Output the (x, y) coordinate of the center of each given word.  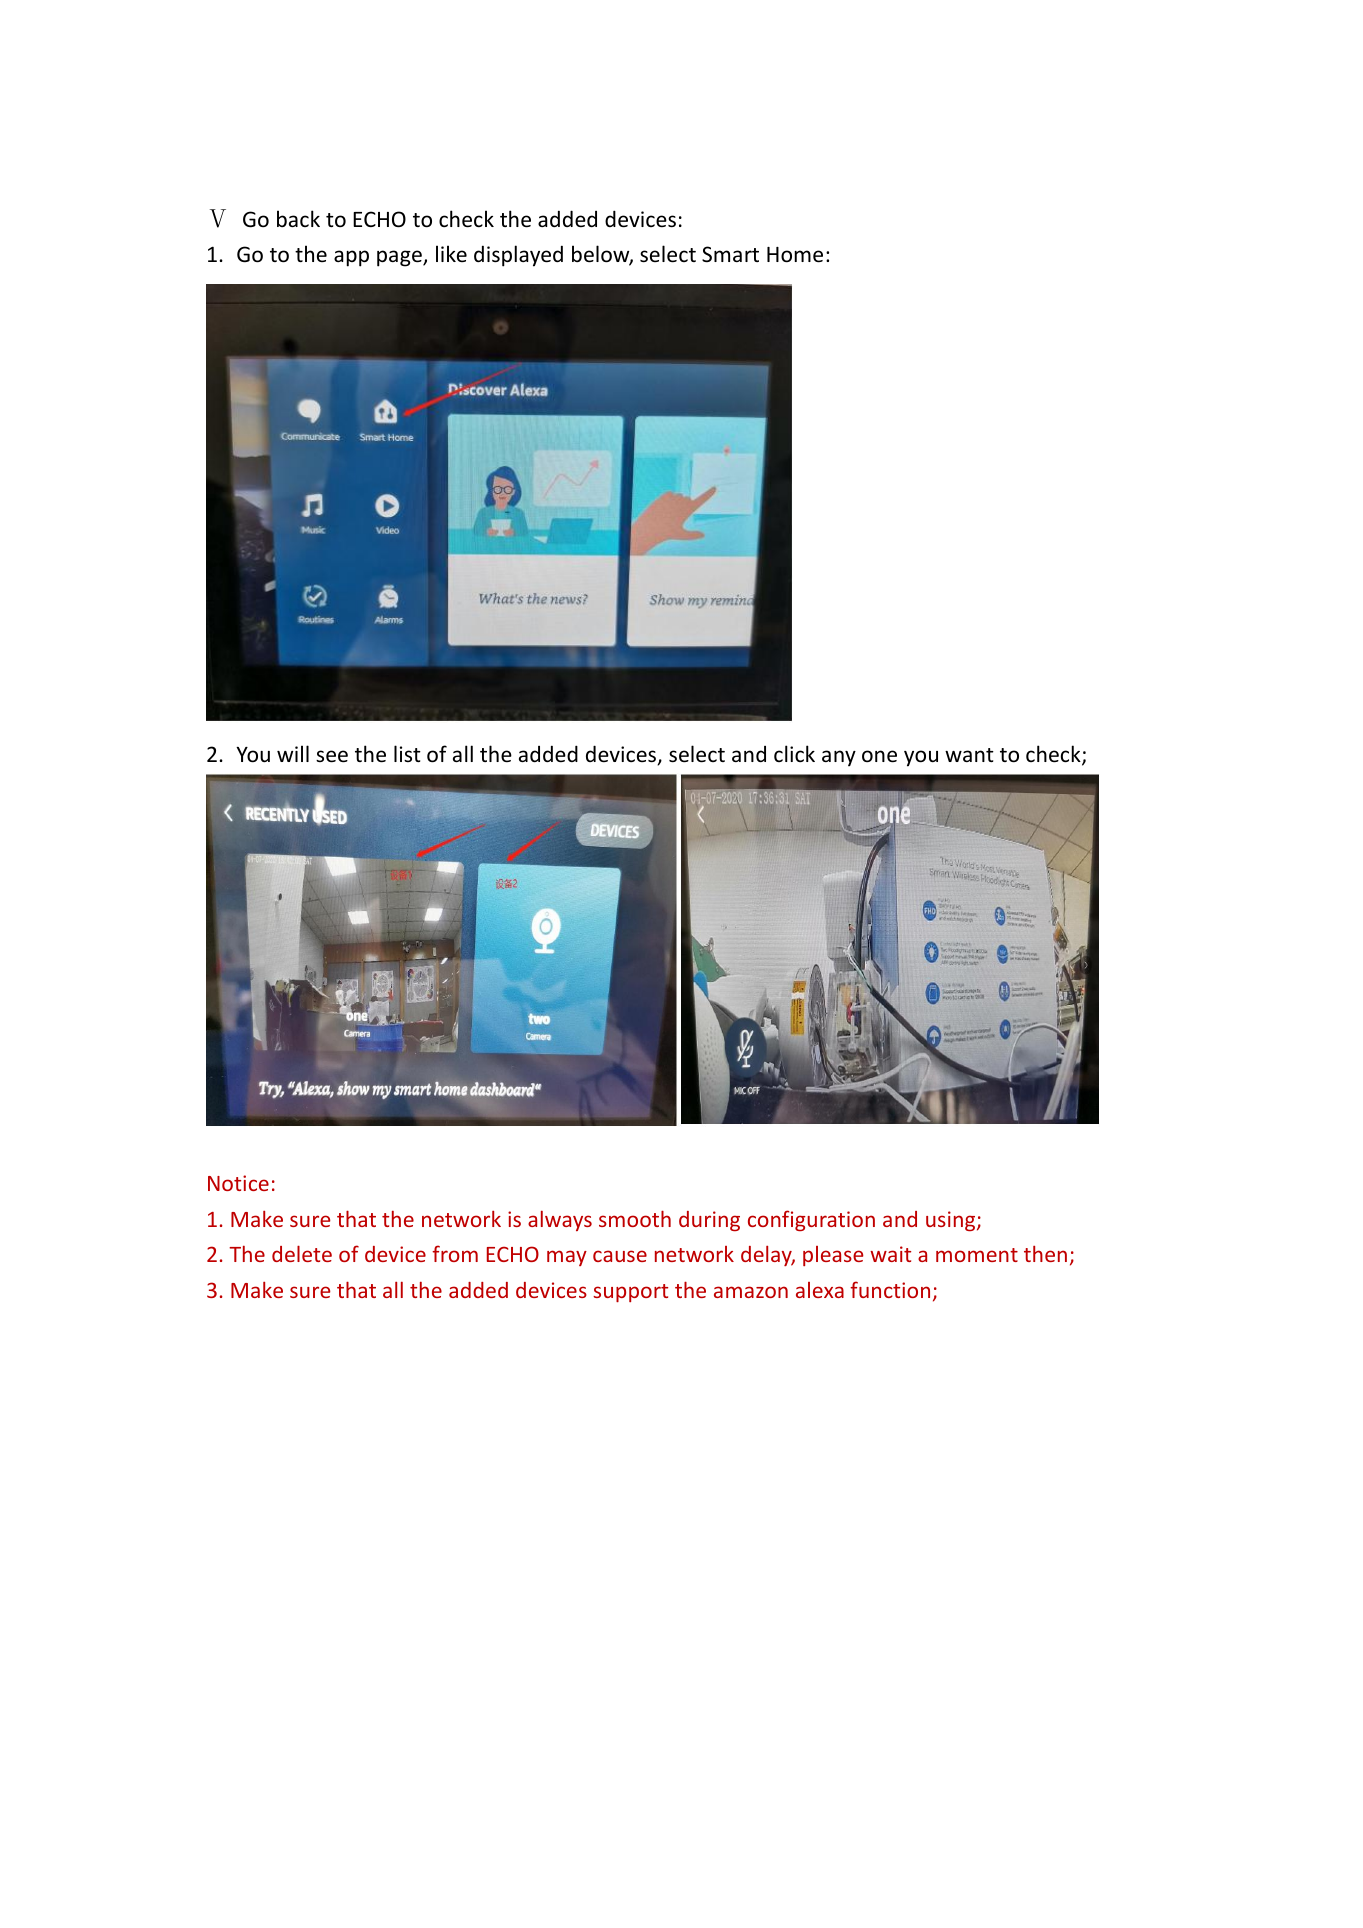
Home (795, 255)
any (839, 758)
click (794, 753)
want (969, 755)
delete (302, 1253)
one (879, 756)
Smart (730, 254)
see (332, 756)
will (293, 753)
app (351, 258)
